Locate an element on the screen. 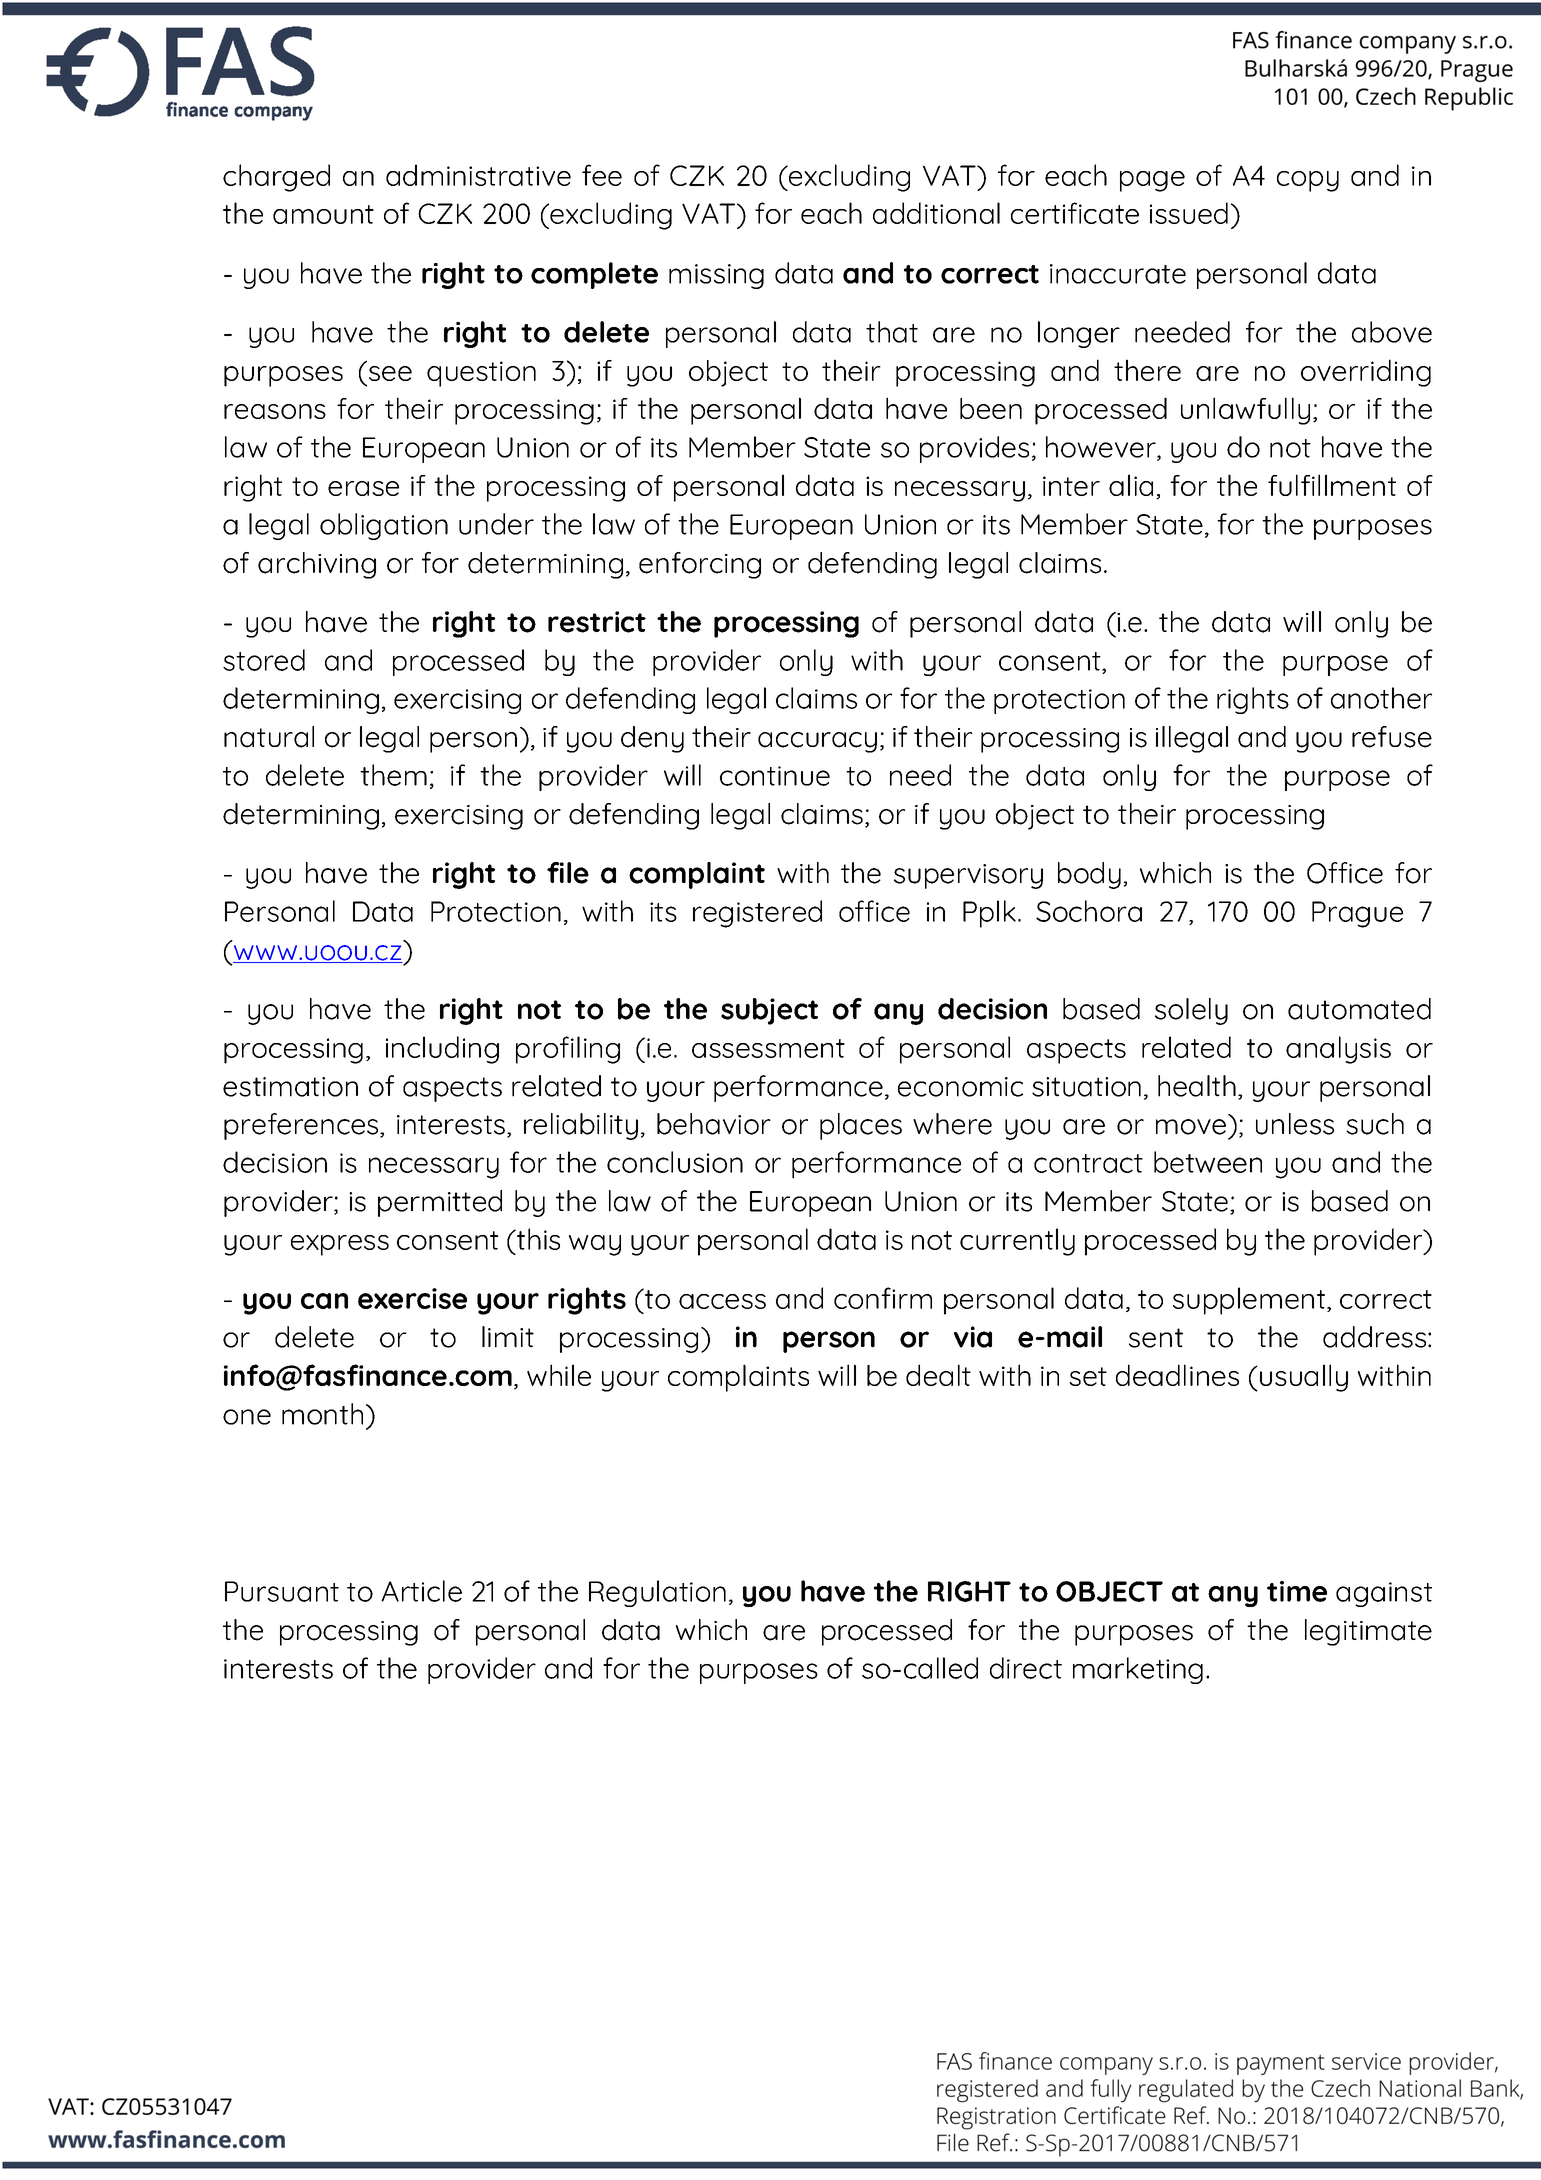 This screenshot has width=1541, height=2180. amount is located at coordinates (323, 214).
